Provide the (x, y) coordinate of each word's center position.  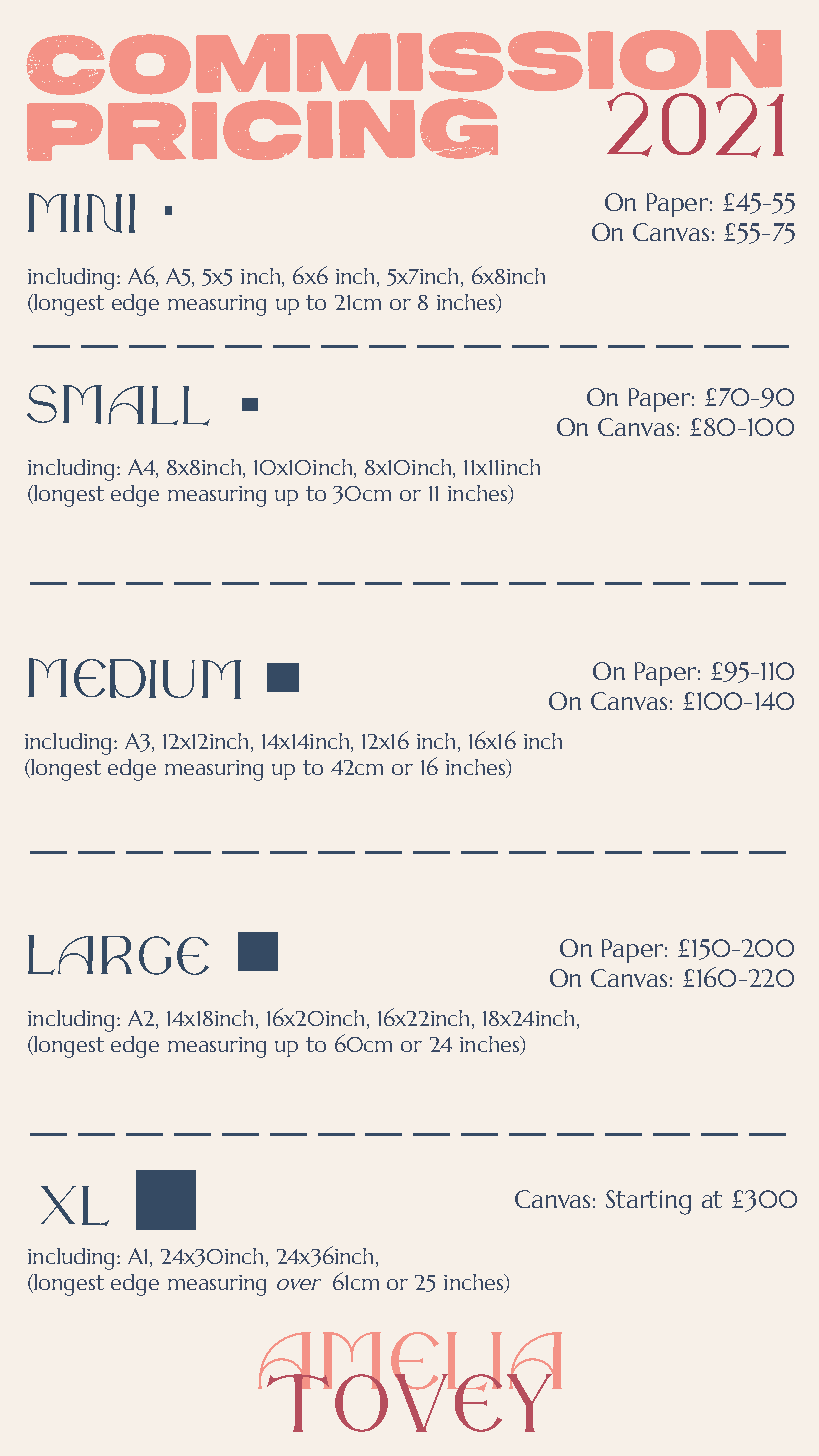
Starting (648, 1202)
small (118, 405)
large (118, 955)
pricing (262, 129)
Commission (405, 65)
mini (81, 213)
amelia (410, 1363)
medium (134, 678)
